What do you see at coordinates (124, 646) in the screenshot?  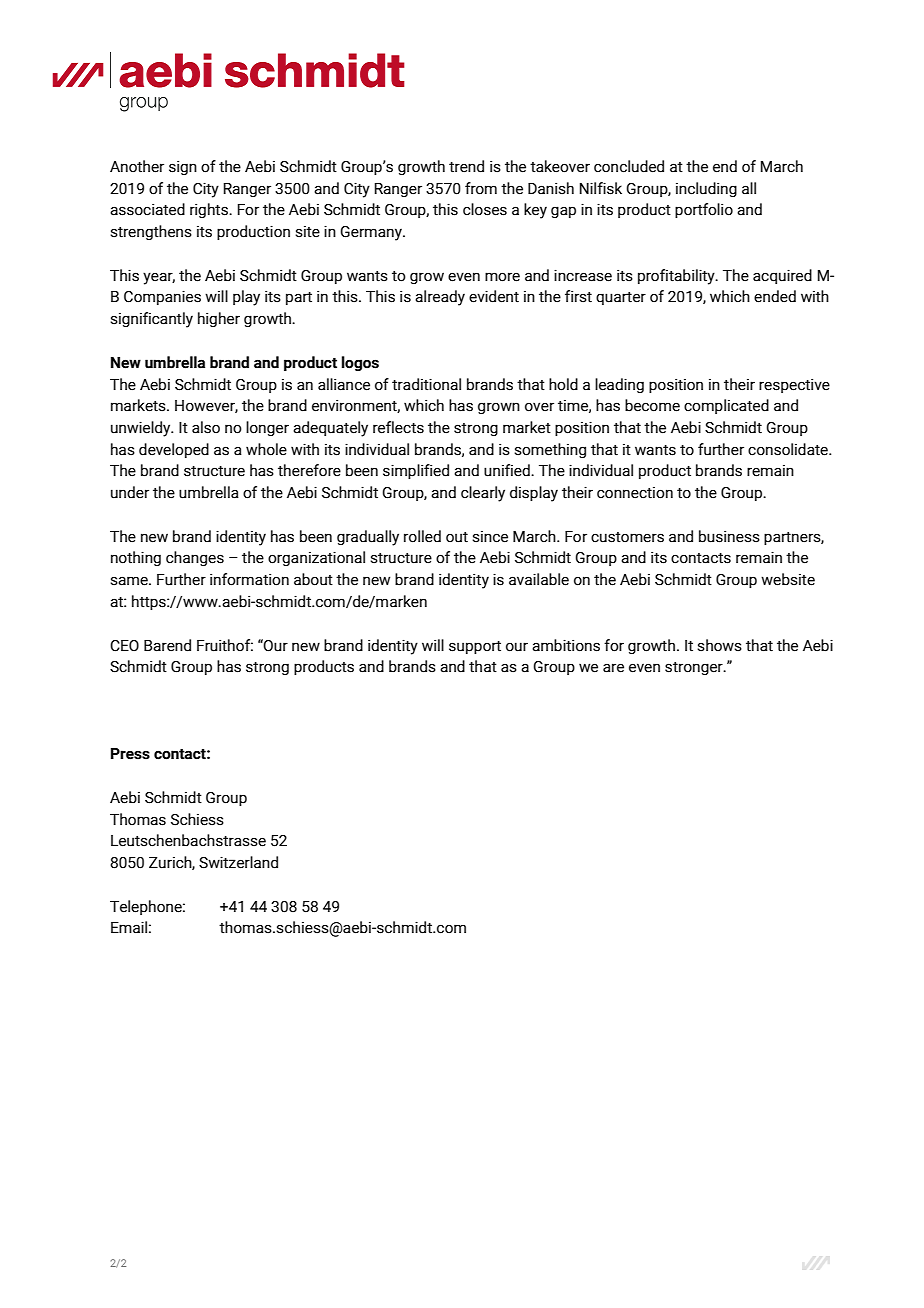 I see `CEO` at bounding box center [124, 646].
